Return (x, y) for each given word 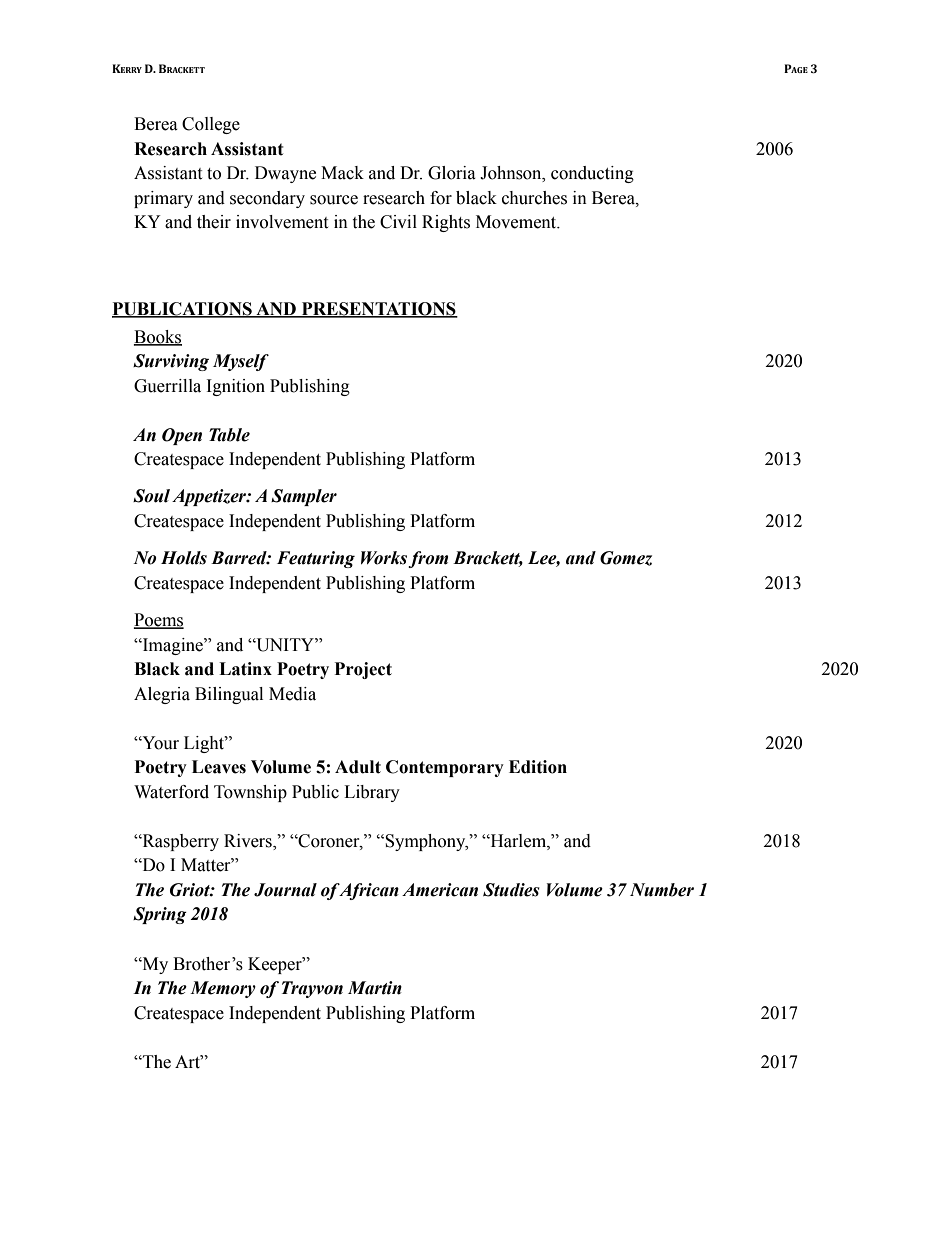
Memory (223, 989)
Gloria (452, 173)
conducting (592, 174)
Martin (375, 988)
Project (363, 670)
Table (229, 435)
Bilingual (229, 695)
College (211, 125)
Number (662, 890)
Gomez (626, 558)
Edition (538, 767)
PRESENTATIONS (378, 310)
